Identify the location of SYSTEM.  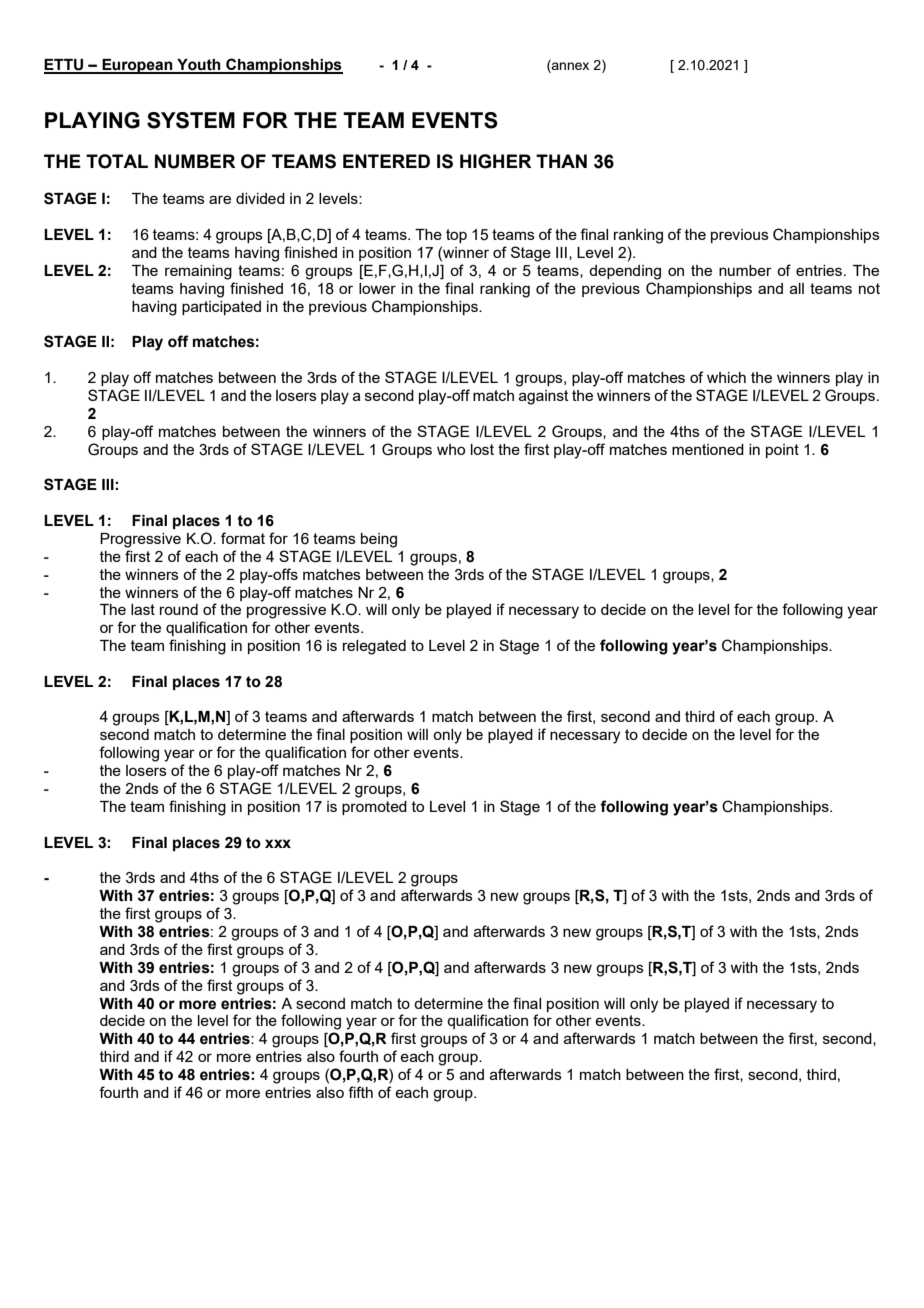
(191, 120).
